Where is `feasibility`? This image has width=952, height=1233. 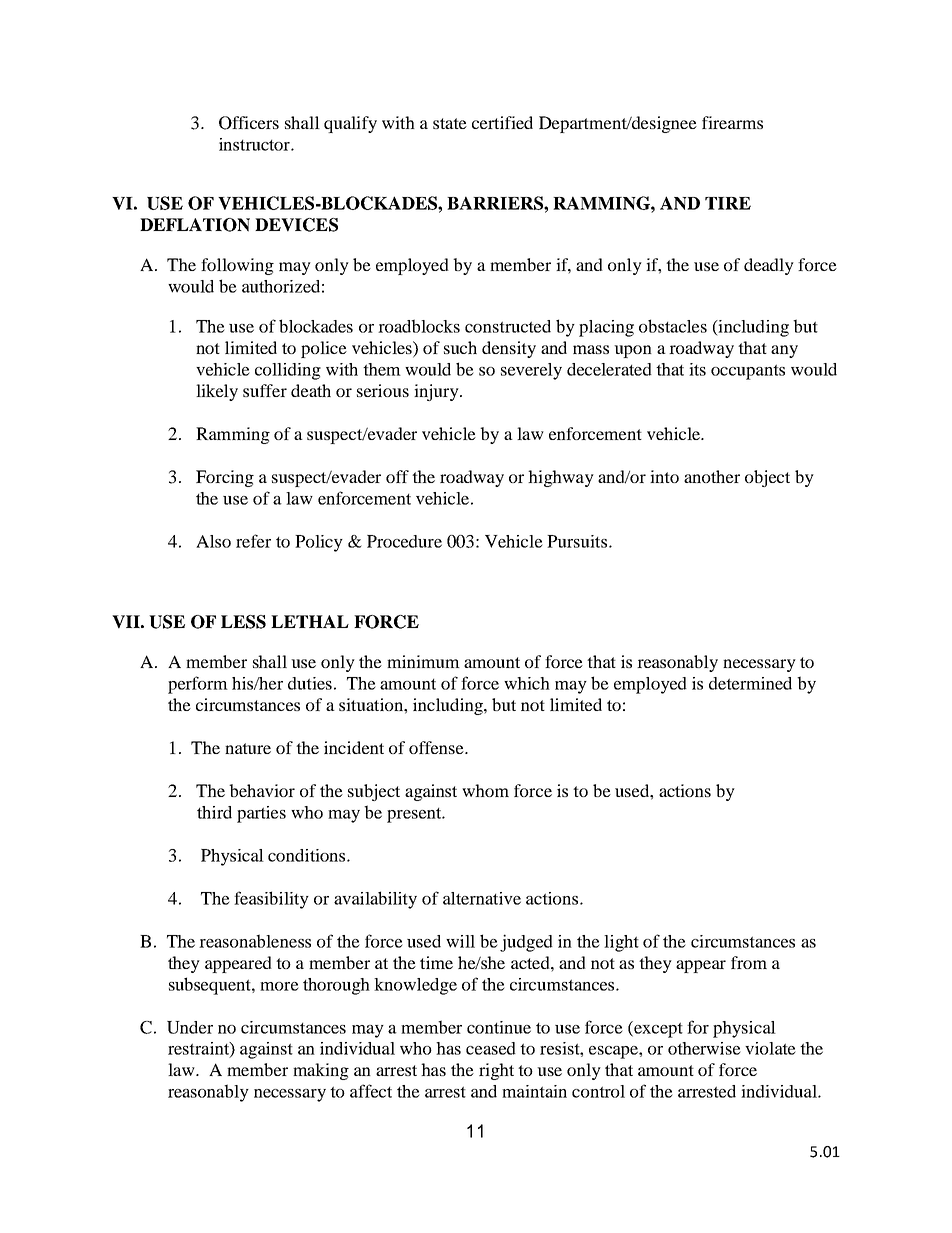 feasibility is located at coordinates (271, 900).
